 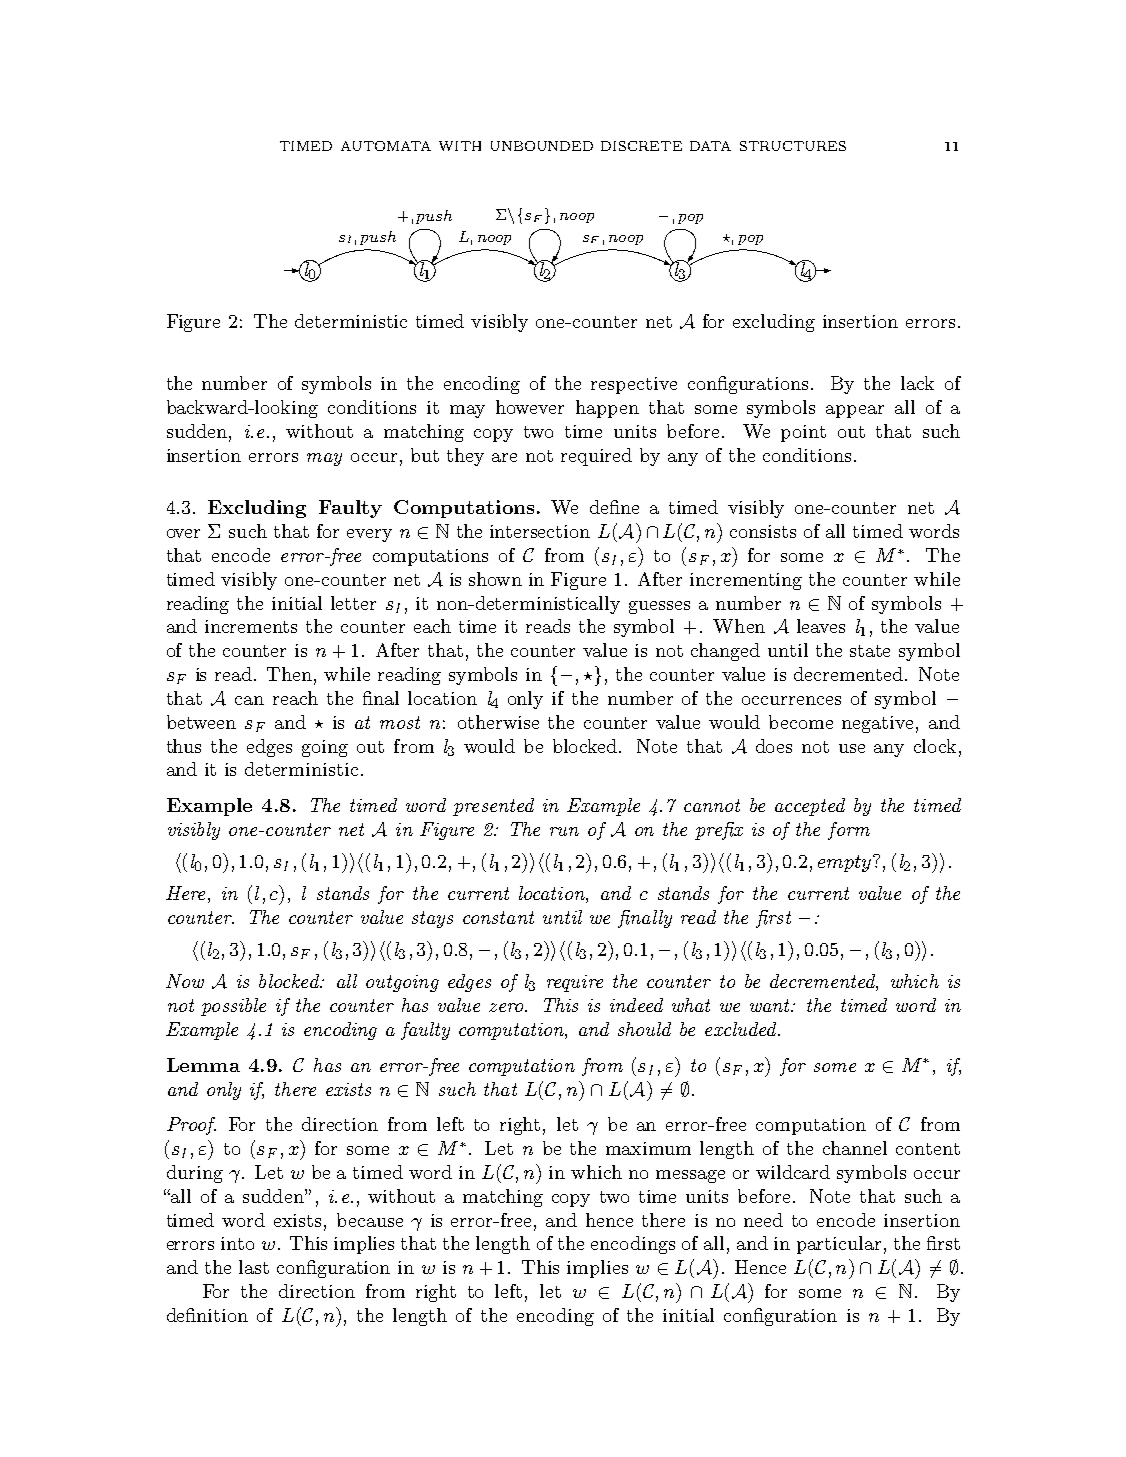 I want to click on particular, so click(x=839, y=1245).
